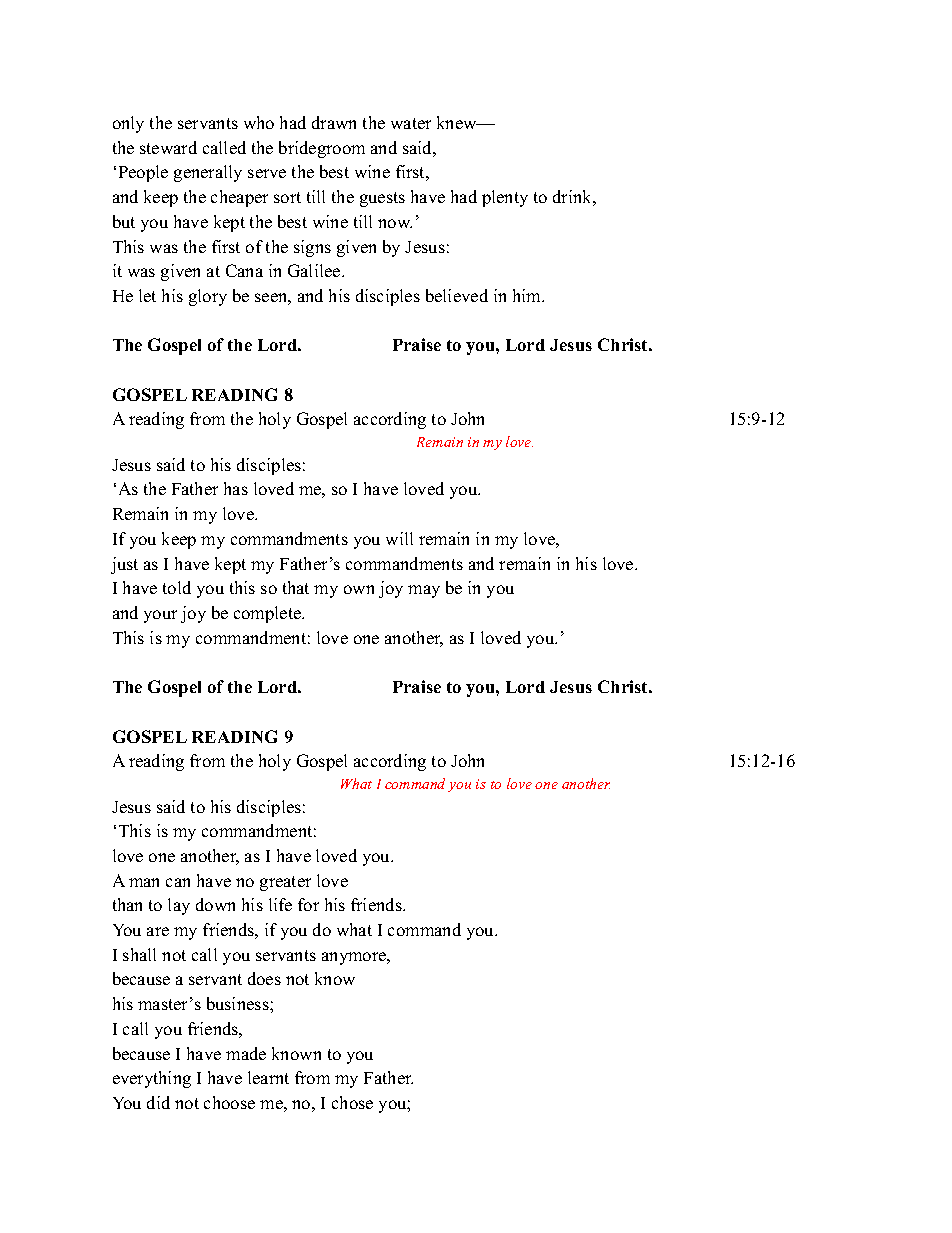 This screenshot has width=952, height=1233. What do you see at coordinates (322, 149) in the screenshot?
I see `bridegroom` at bounding box center [322, 149].
